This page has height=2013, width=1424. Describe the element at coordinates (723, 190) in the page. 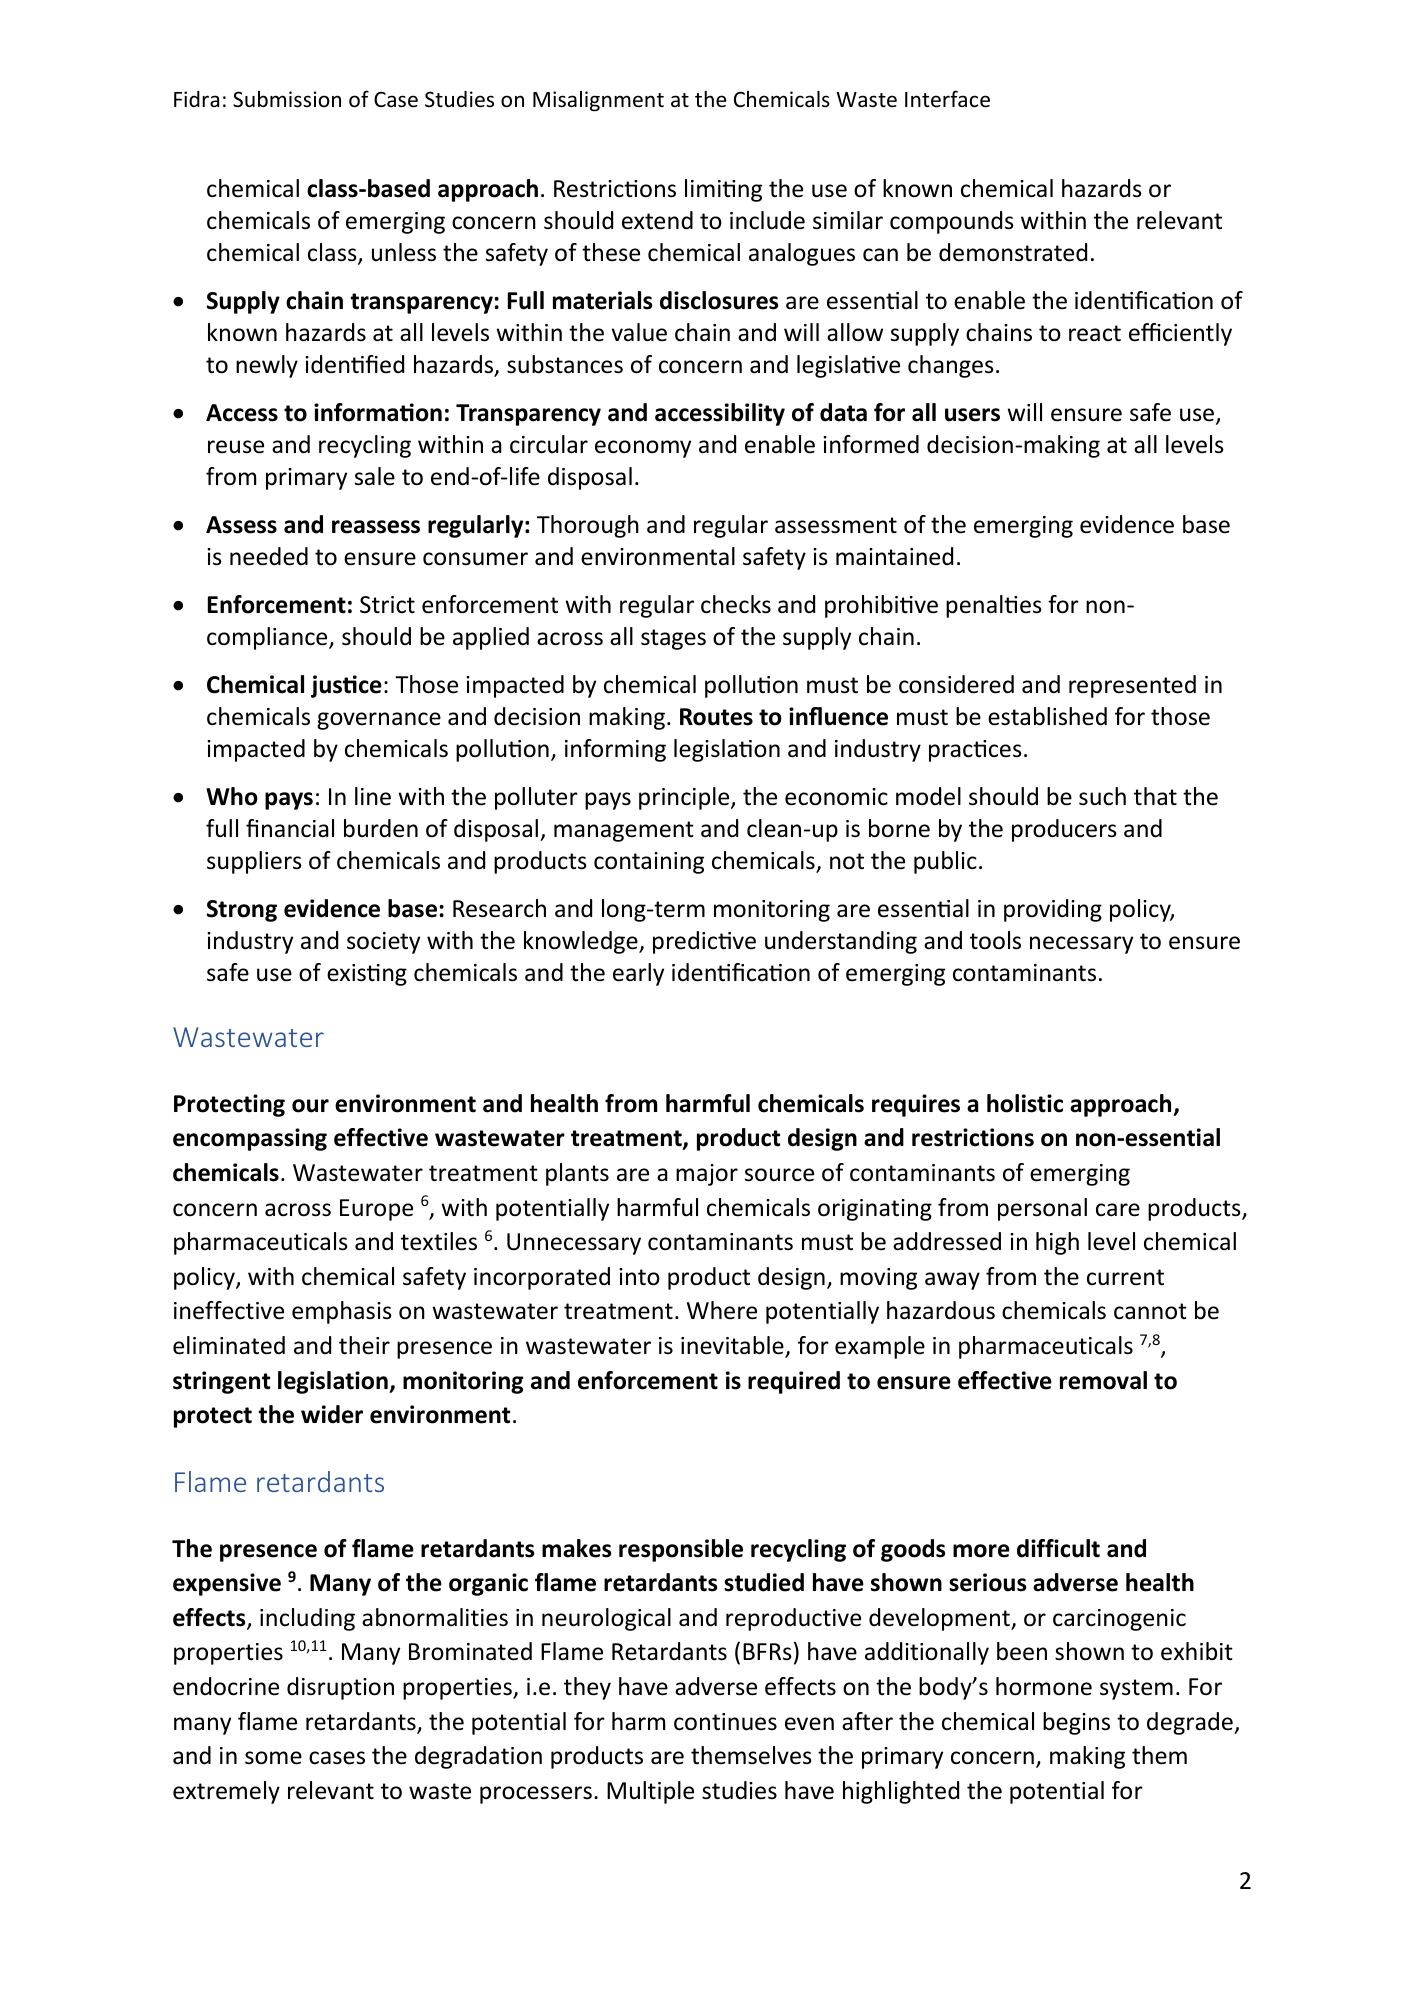

I see `limiting` at that location.
